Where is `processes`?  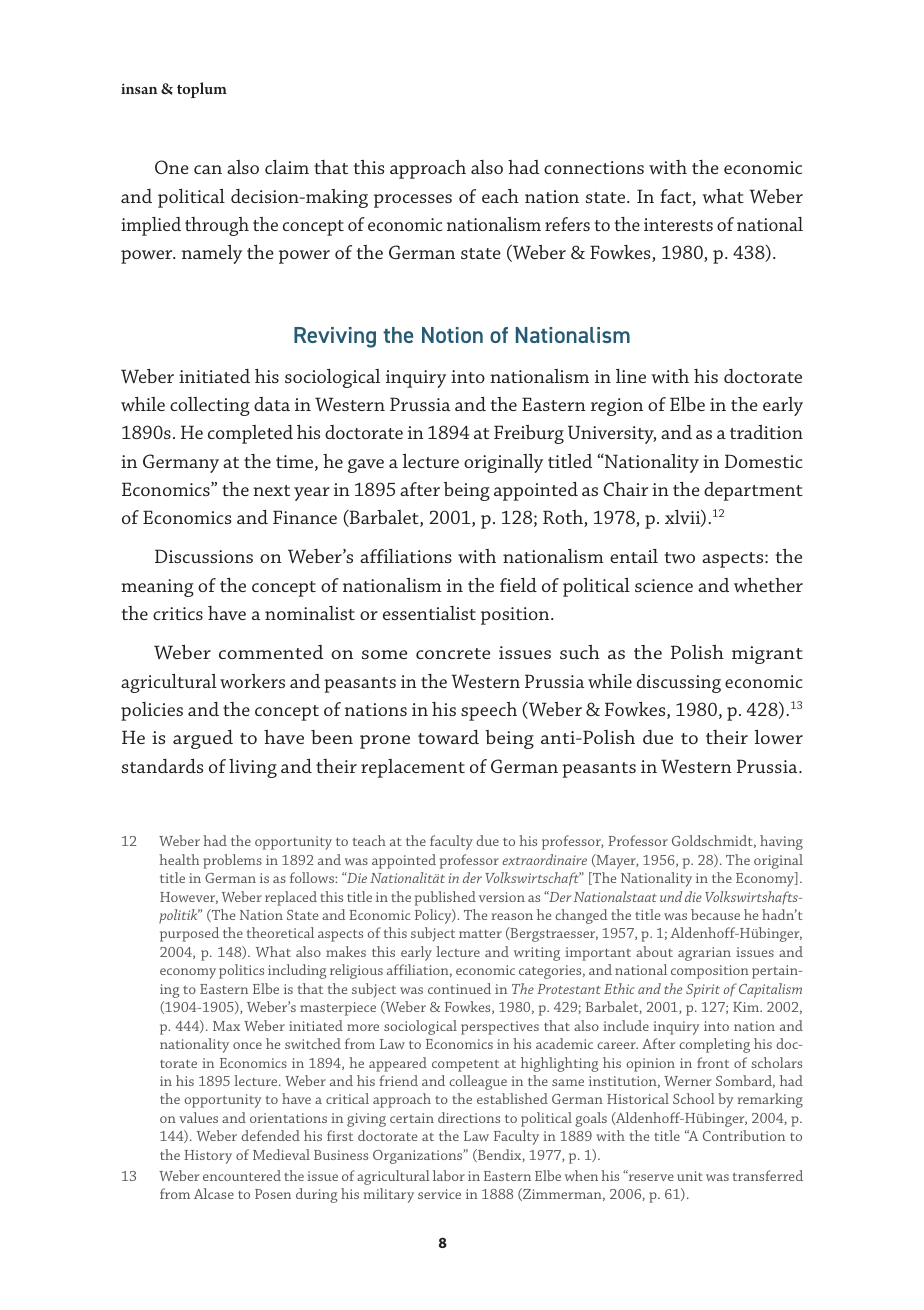 processes is located at coordinates (413, 201).
